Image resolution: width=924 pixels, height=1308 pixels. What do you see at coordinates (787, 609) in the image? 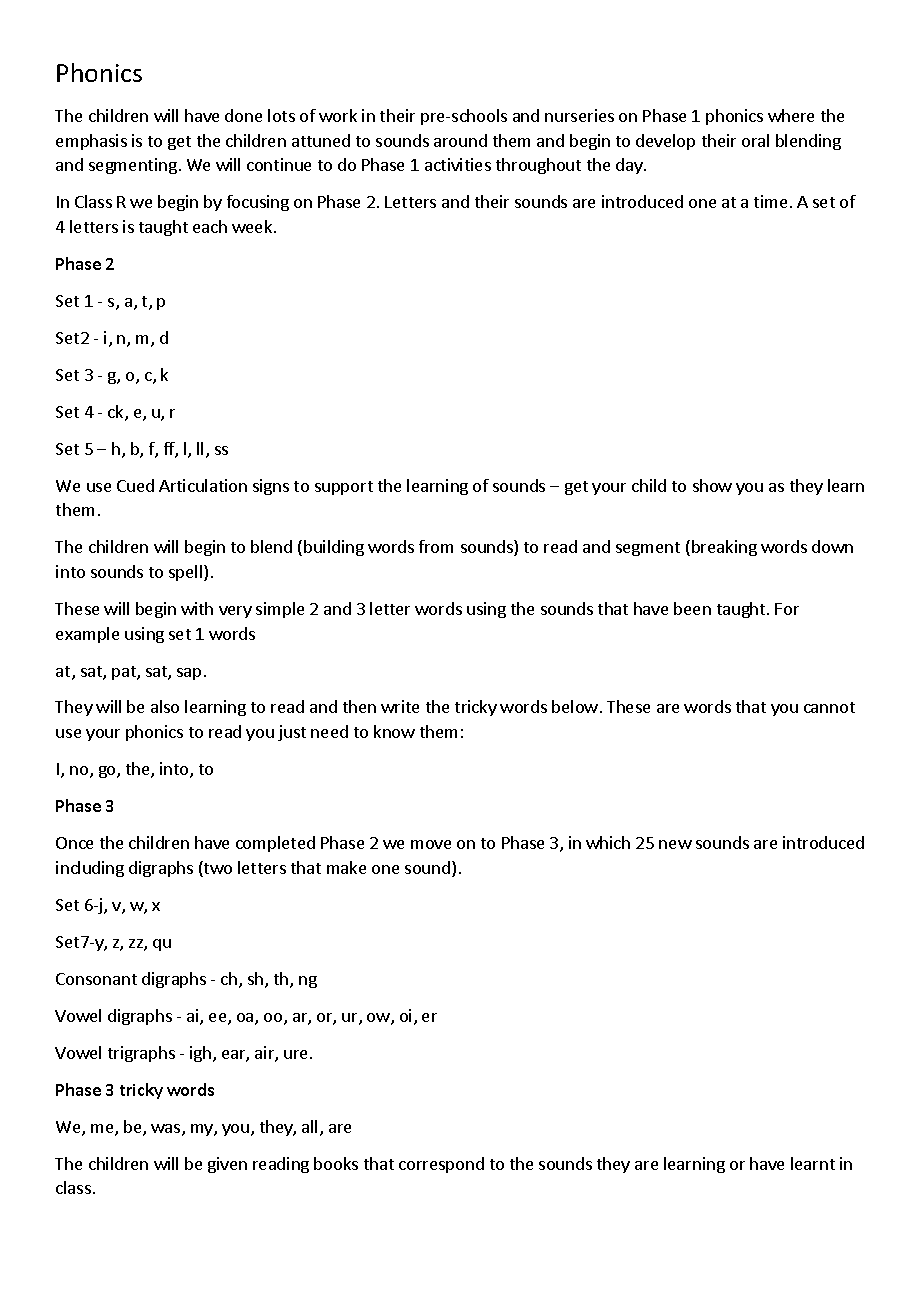
I see `For` at bounding box center [787, 609].
